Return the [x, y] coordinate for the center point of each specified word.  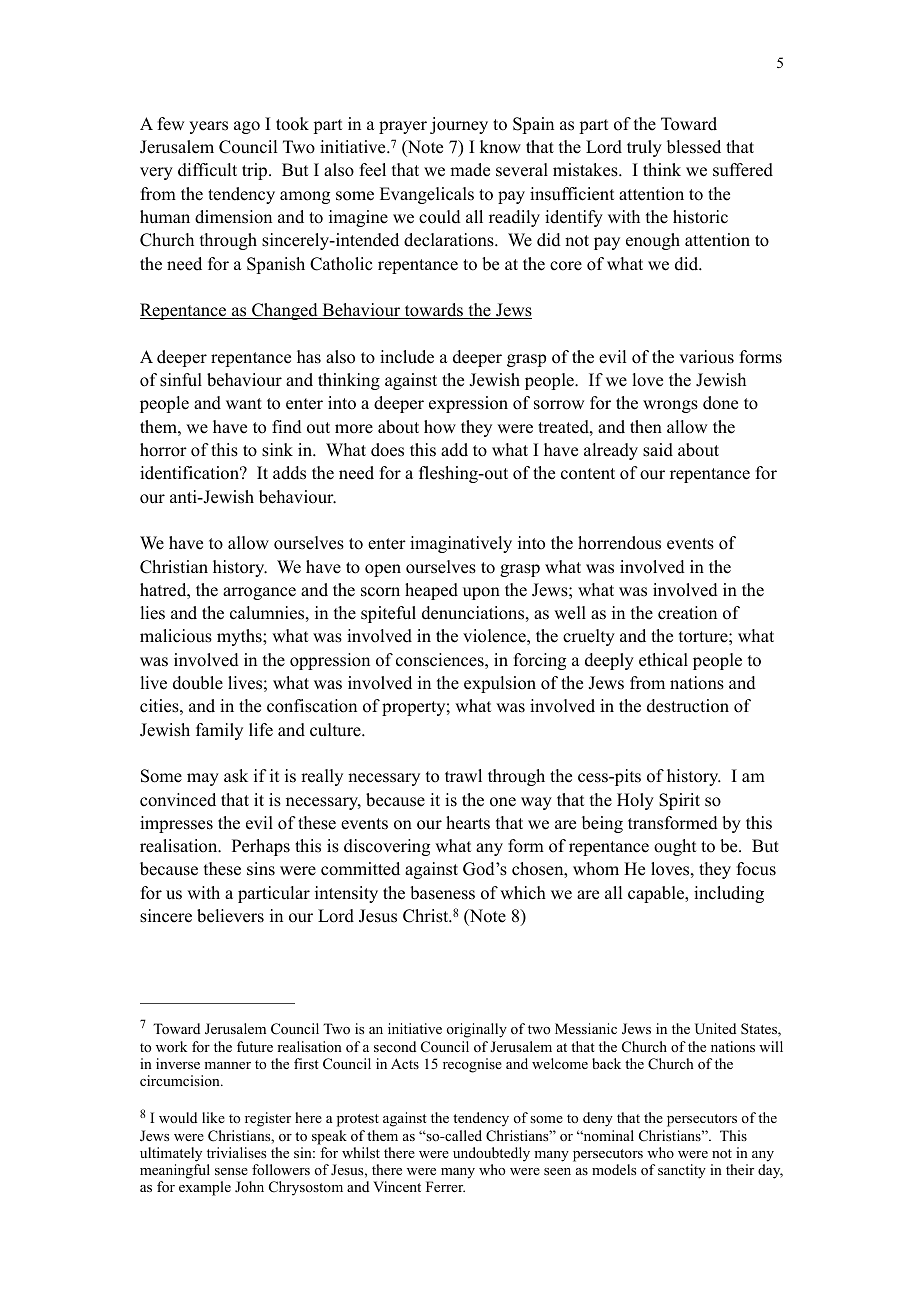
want [244, 403]
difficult [207, 170]
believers [230, 916]
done [720, 403]
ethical [663, 660]
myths [240, 637]
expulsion [500, 684]
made [470, 170]
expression [468, 404]
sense [231, 1171]
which [523, 893]
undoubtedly [491, 1154]
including [729, 894]
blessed [694, 147]
